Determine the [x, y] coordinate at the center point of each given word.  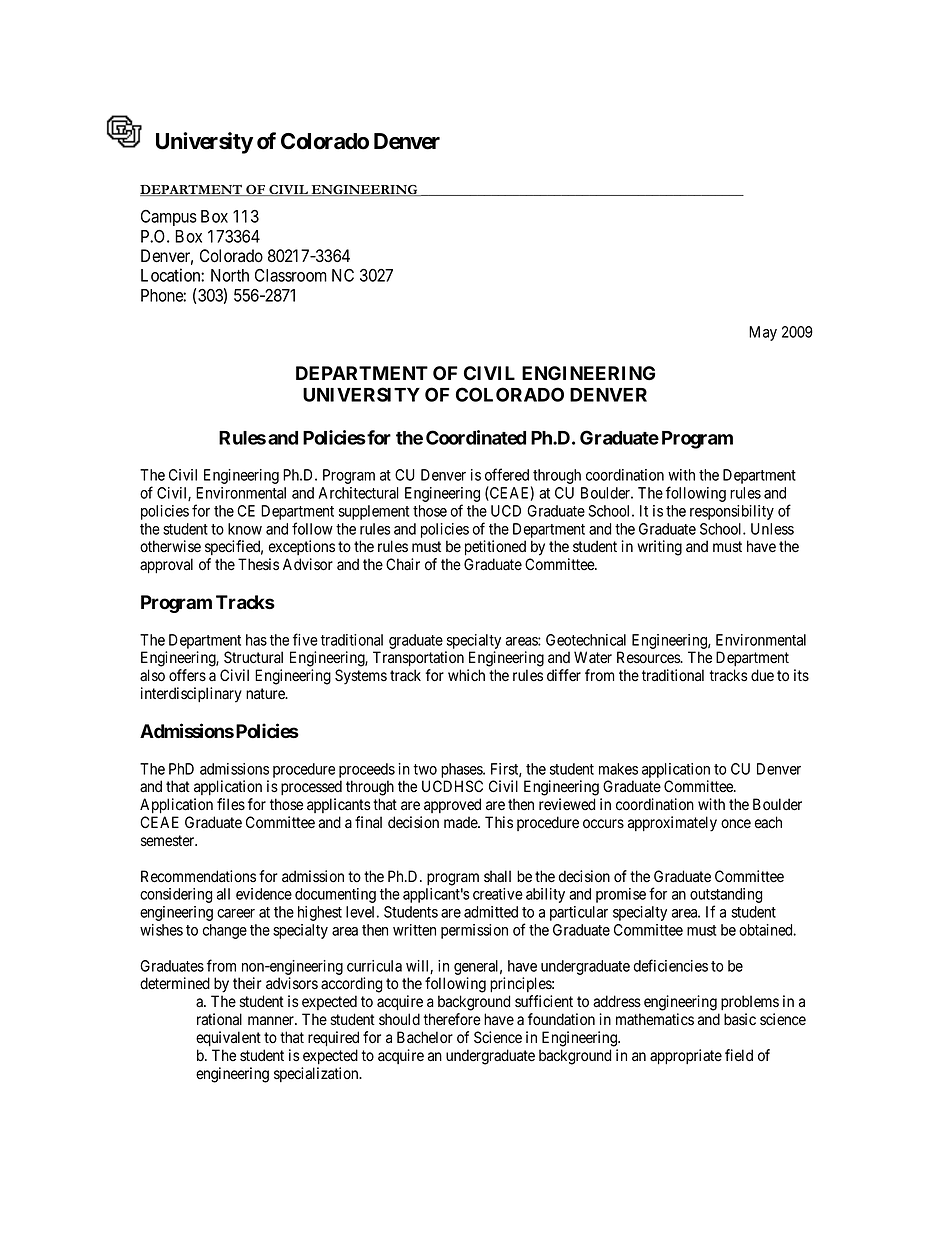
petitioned [495, 547]
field [739, 1055]
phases [462, 770]
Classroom [291, 275]
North [230, 275]
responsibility [732, 512]
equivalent [228, 1038]
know [245, 529]
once [736, 824]
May [763, 333]
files [231, 804]
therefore [452, 1019]
